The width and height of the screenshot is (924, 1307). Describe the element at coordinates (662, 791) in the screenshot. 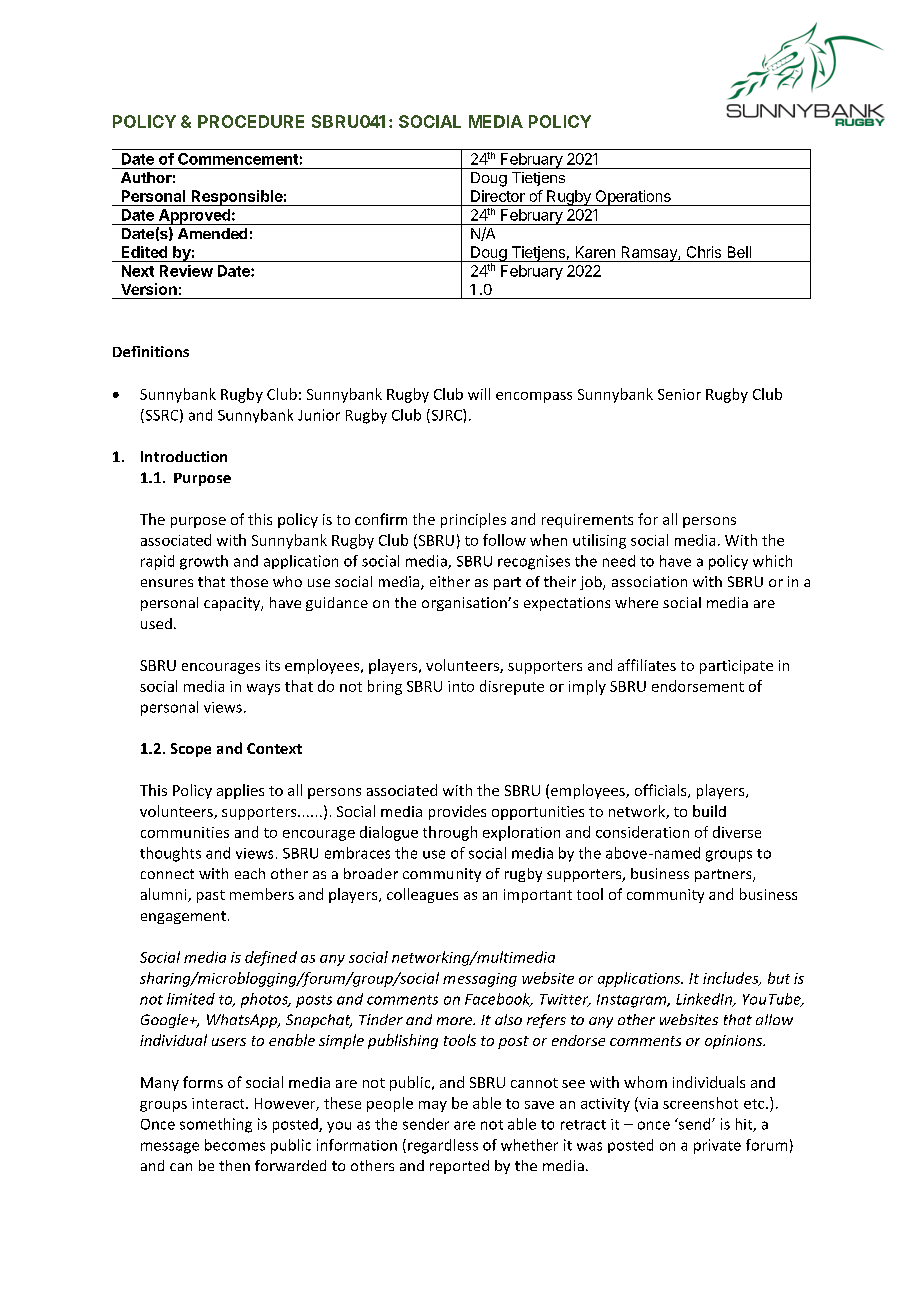

I see `officials` at that location.
